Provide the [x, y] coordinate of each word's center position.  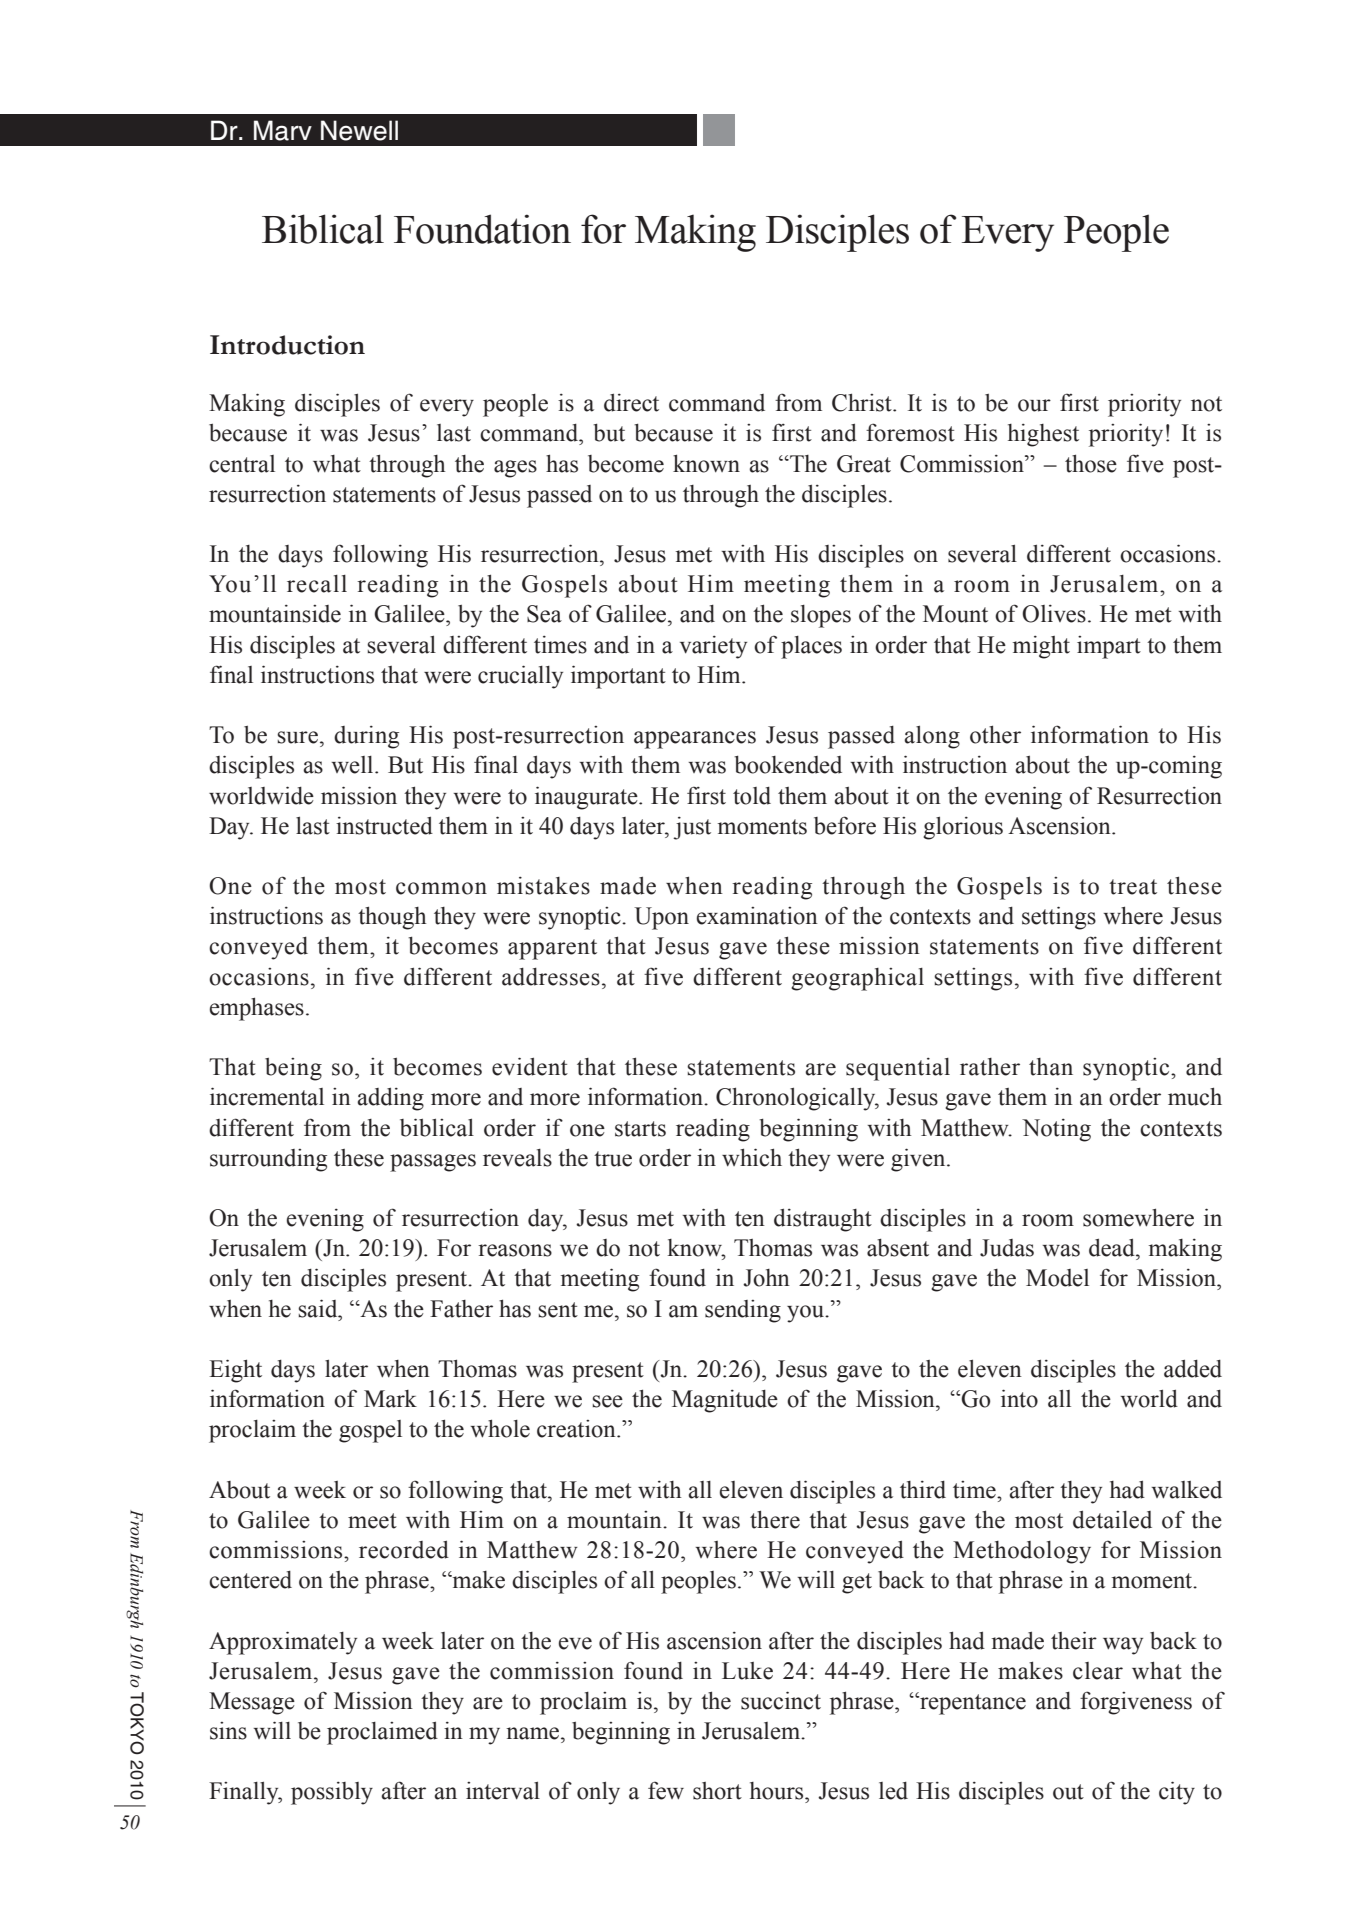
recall [317, 584]
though [392, 918]
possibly [332, 1793]
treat [1133, 887]
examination [757, 916]
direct [631, 402]
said [319, 1308]
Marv [283, 130]
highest [1043, 435]
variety [713, 647]
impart [1109, 647]
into [1019, 1398]
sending [743, 1311]
